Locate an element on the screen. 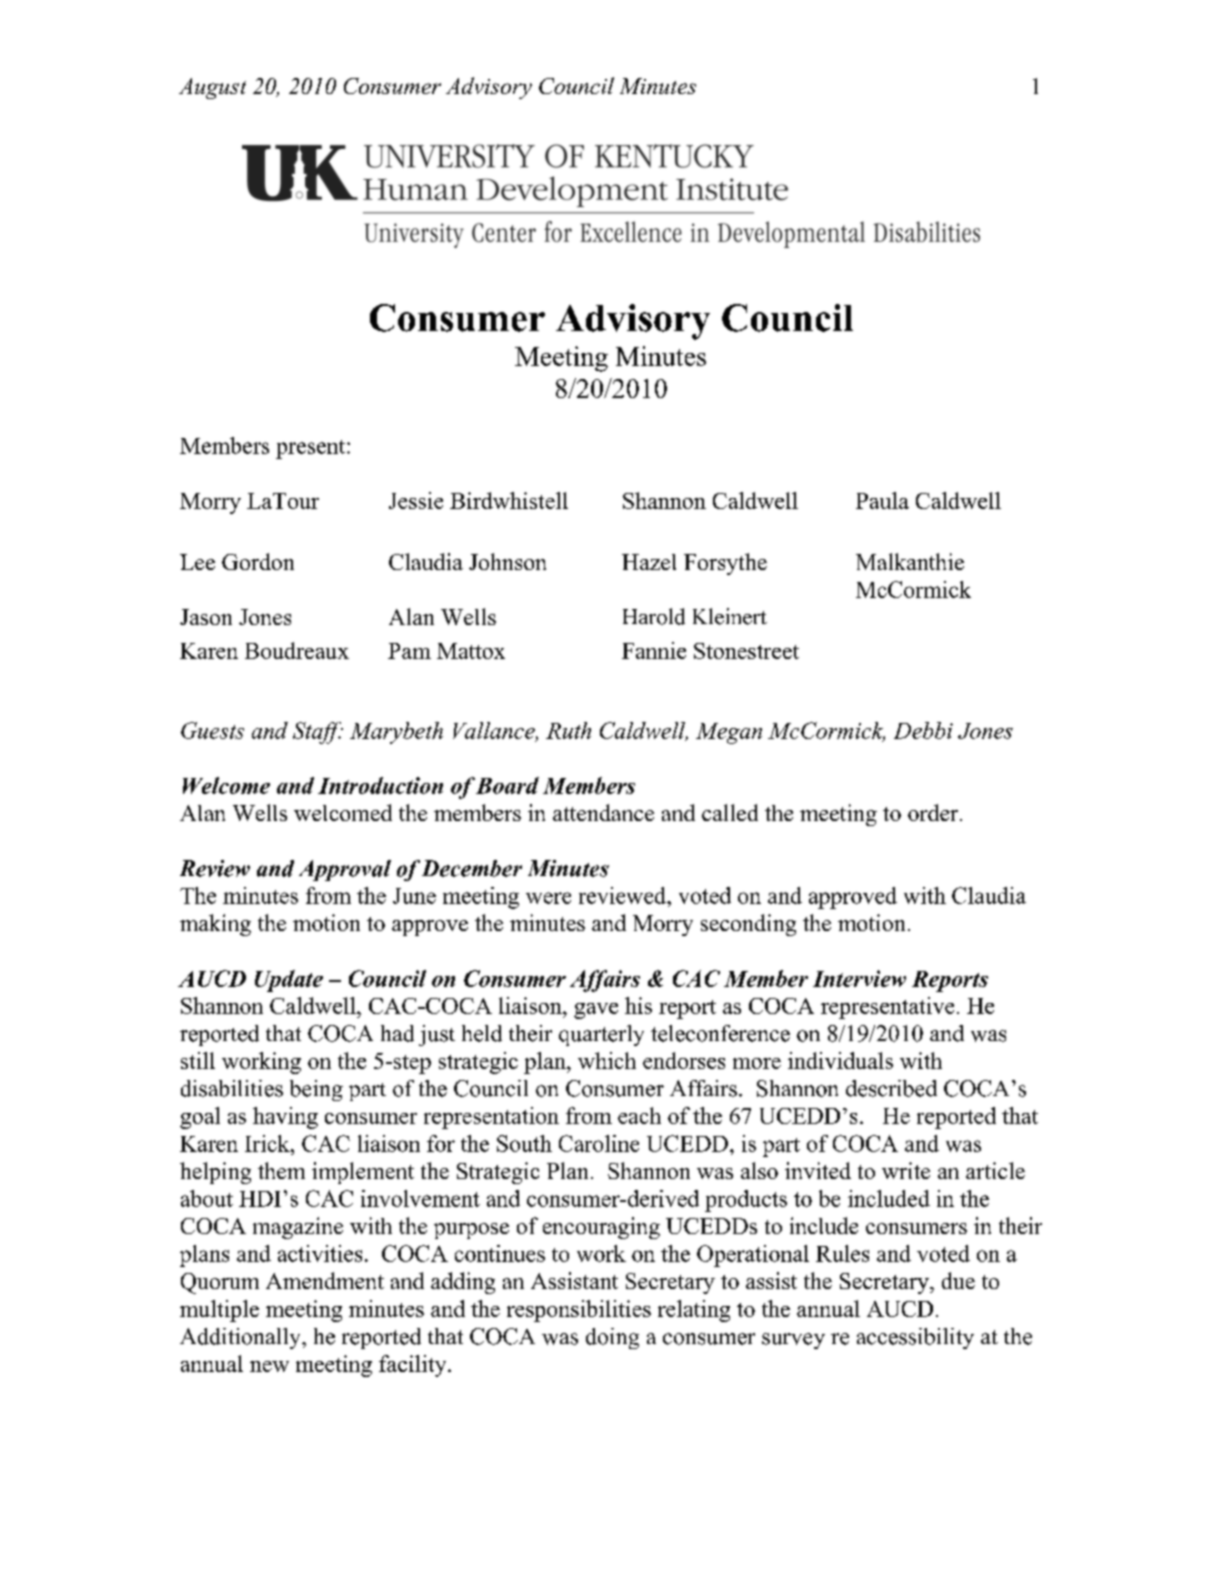 The image size is (1222, 1581). August is located at coordinates (212, 88).
